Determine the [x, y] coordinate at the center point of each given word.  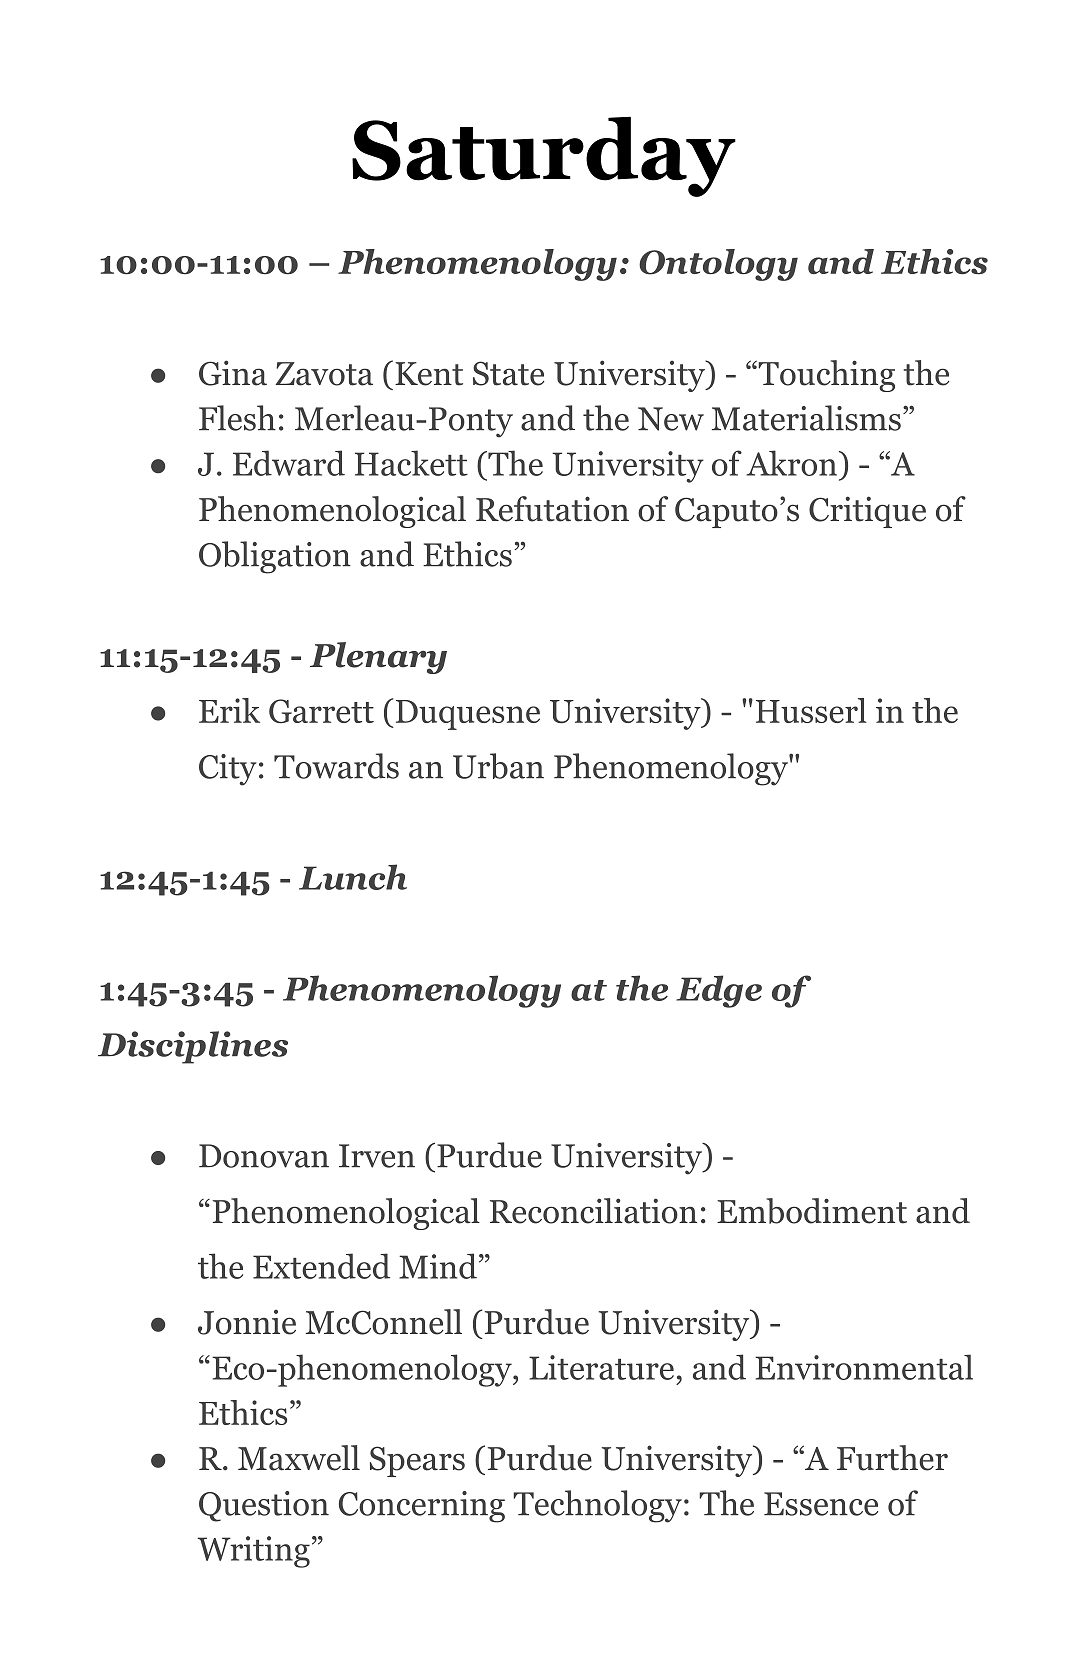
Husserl [811, 710]
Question [264, 1506]
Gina [233, 373]
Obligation [275, 557]
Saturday [544, 156]
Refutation [552, 509]
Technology [597, 1506]
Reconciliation [593, 1211]
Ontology [718, 265]
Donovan [264, 1156]
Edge [719, 991]
